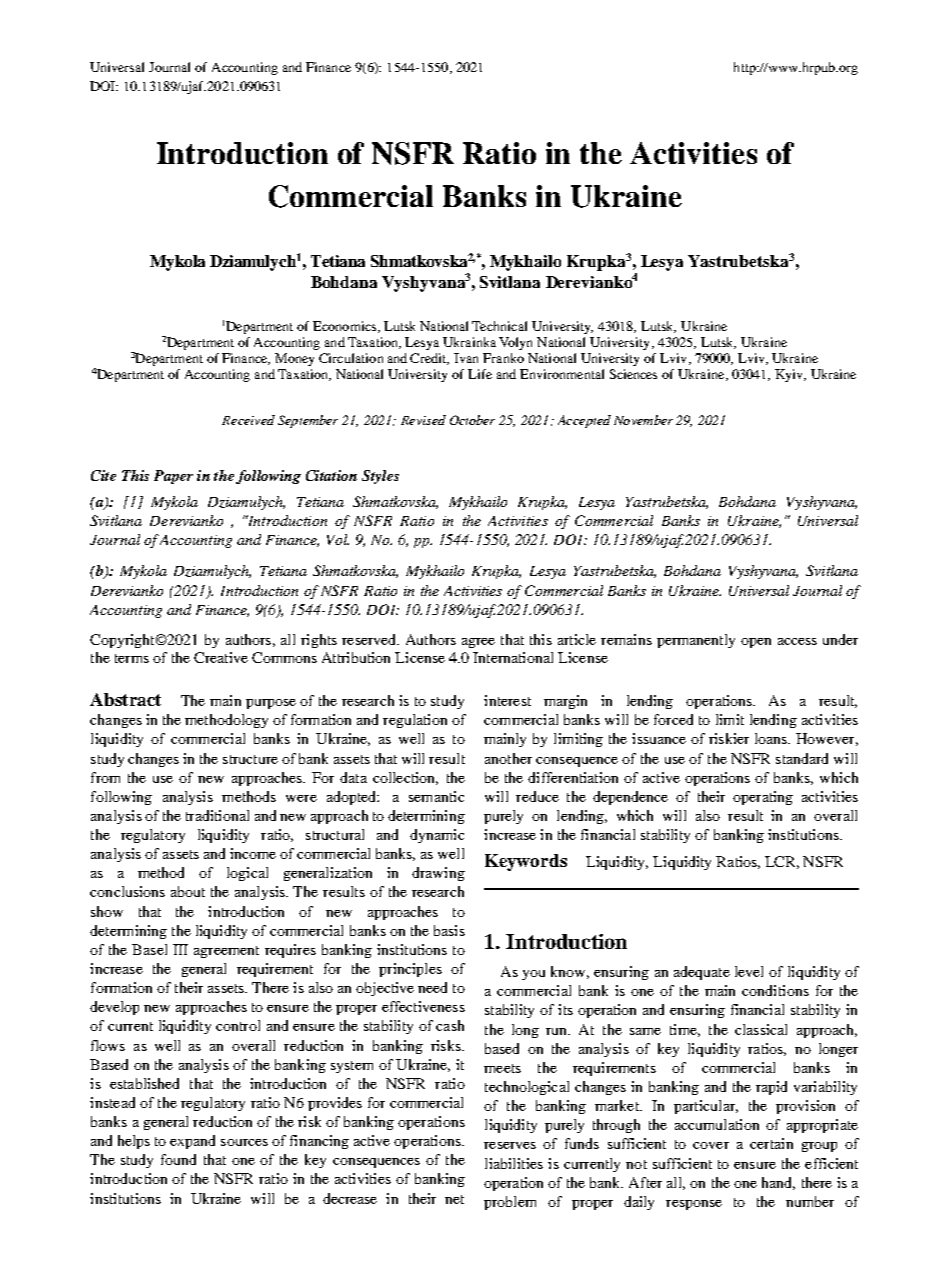 This image has height=1288, width=949. Describe the element at coordinates (221, 657) in the image. I see `Creative` at that location.
